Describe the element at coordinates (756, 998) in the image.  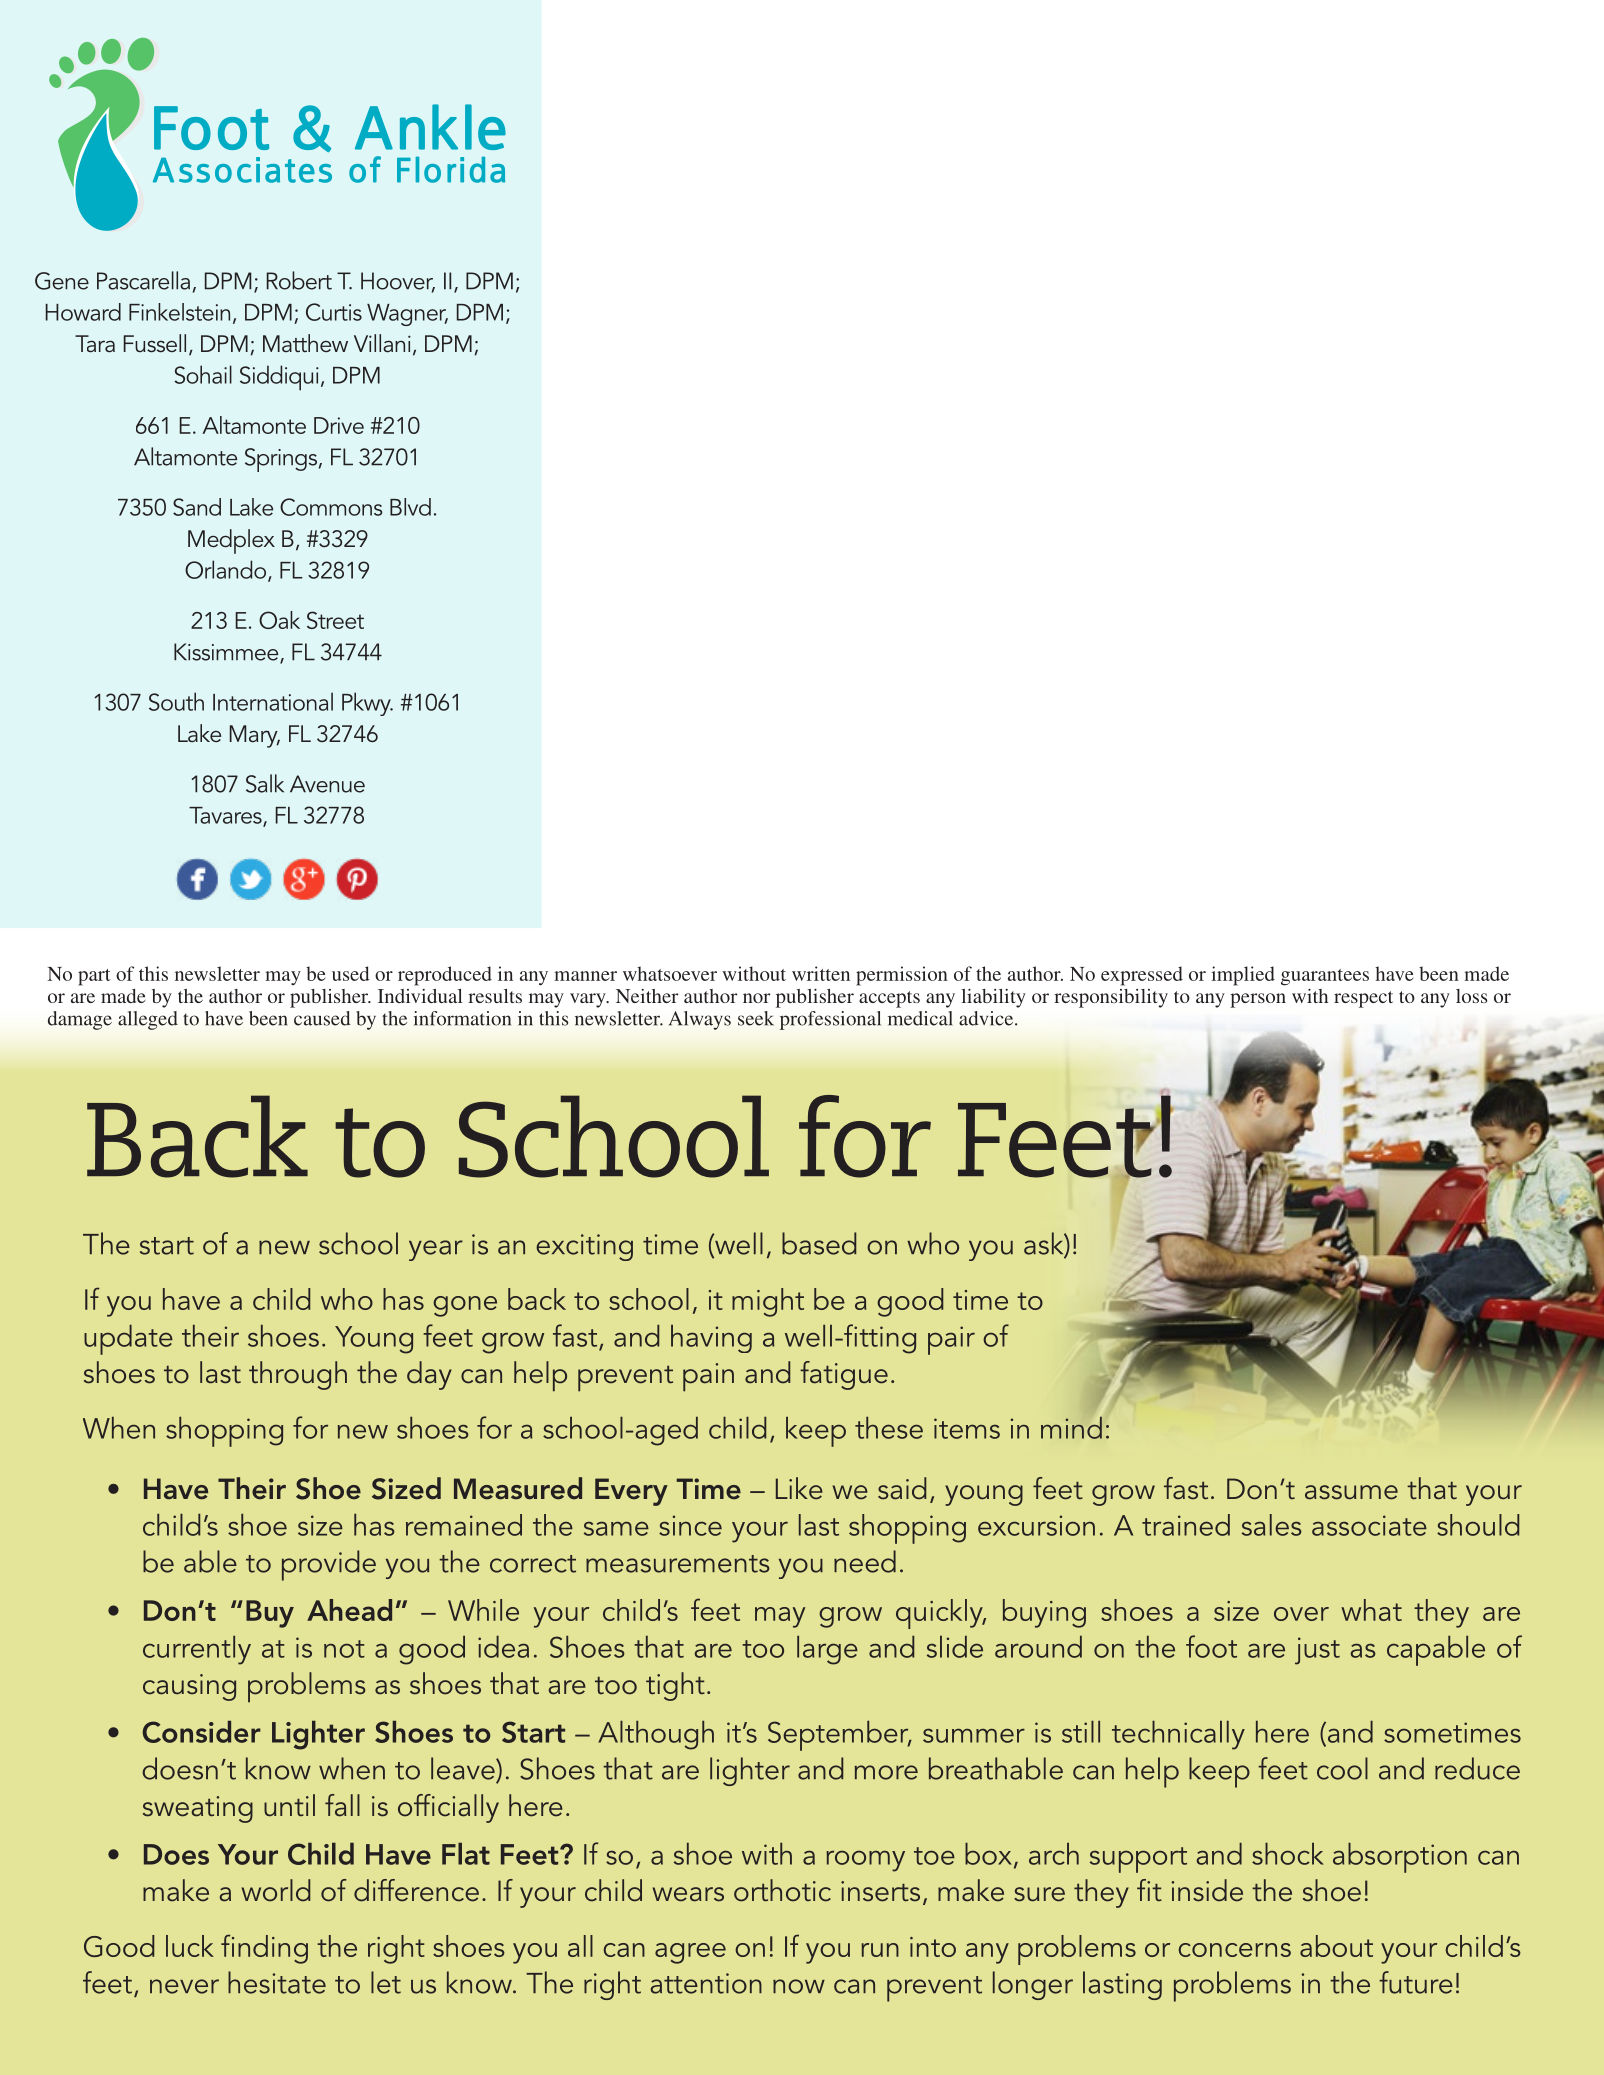
I see `nor` at that location.
